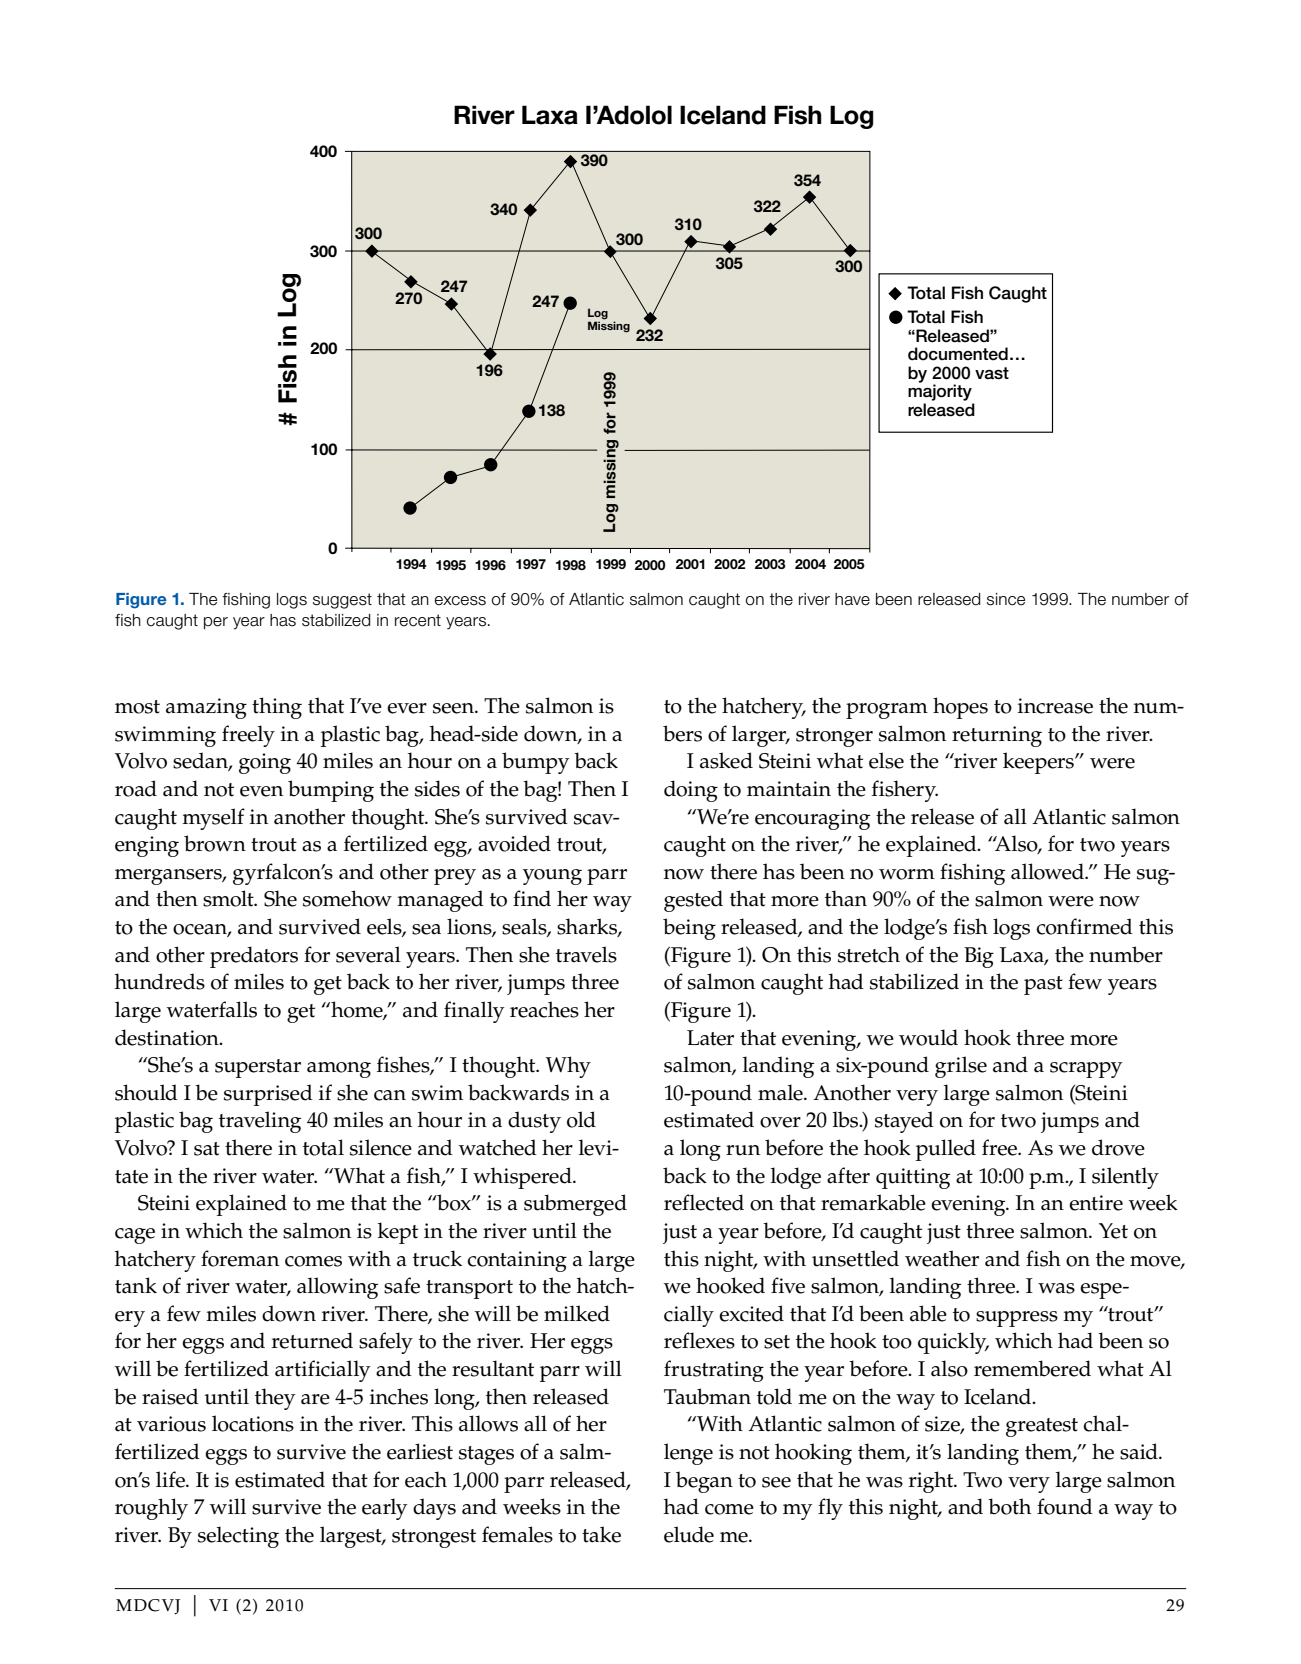 The height and width of the page is (1664, 1301). Describe the element at coordinates (260, 1122) in the page. I see `traveling` at that location.
